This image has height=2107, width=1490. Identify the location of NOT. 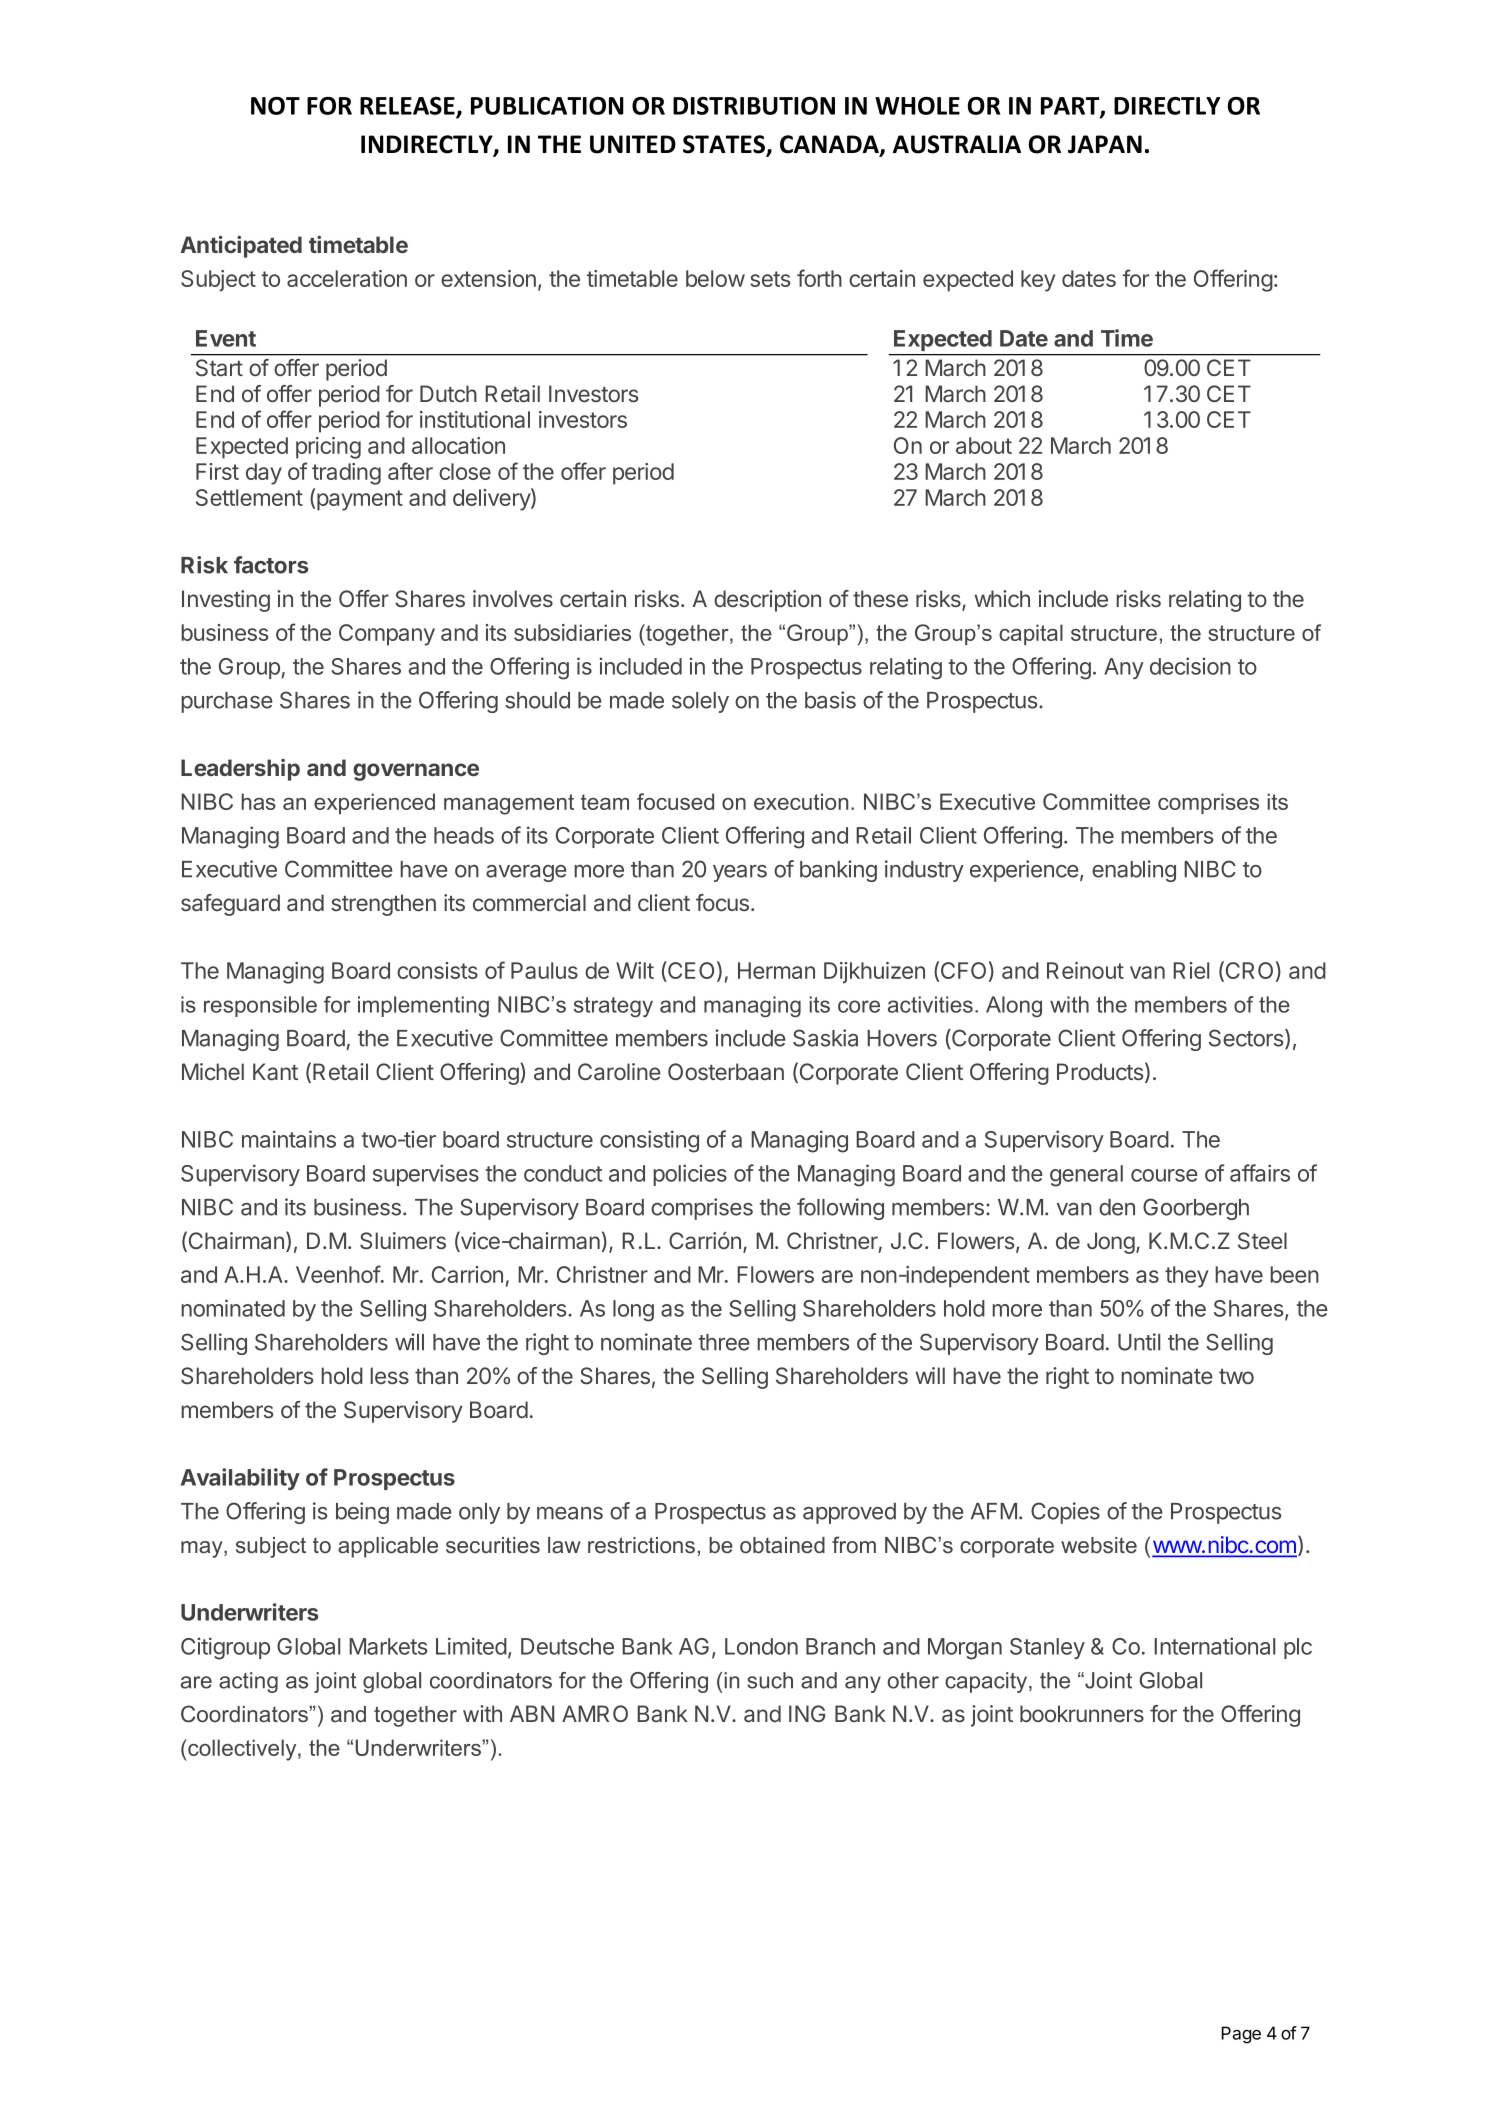
(275, 106).
